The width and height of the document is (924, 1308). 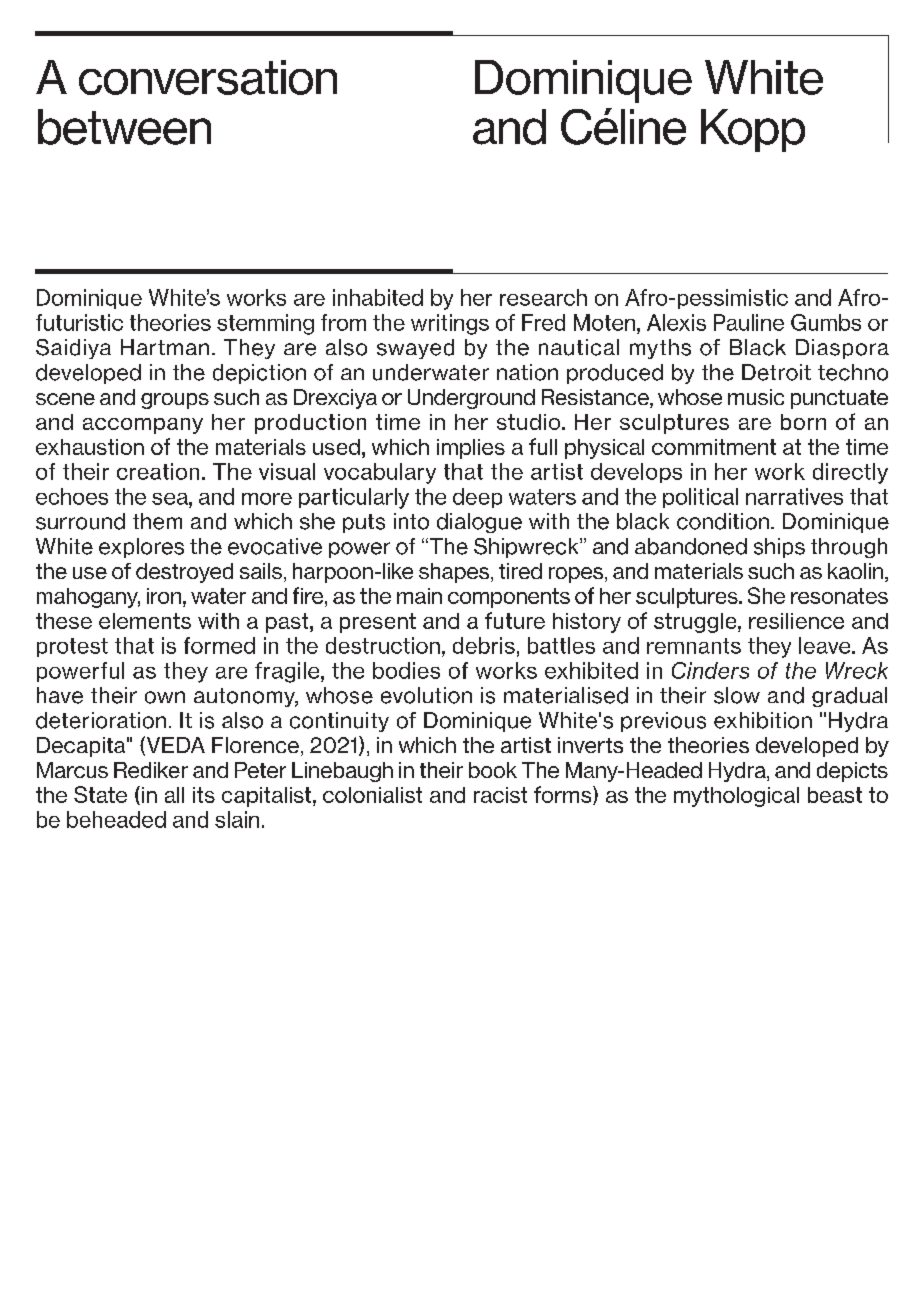 I want to click on racist, so click(x=500, y=795).
